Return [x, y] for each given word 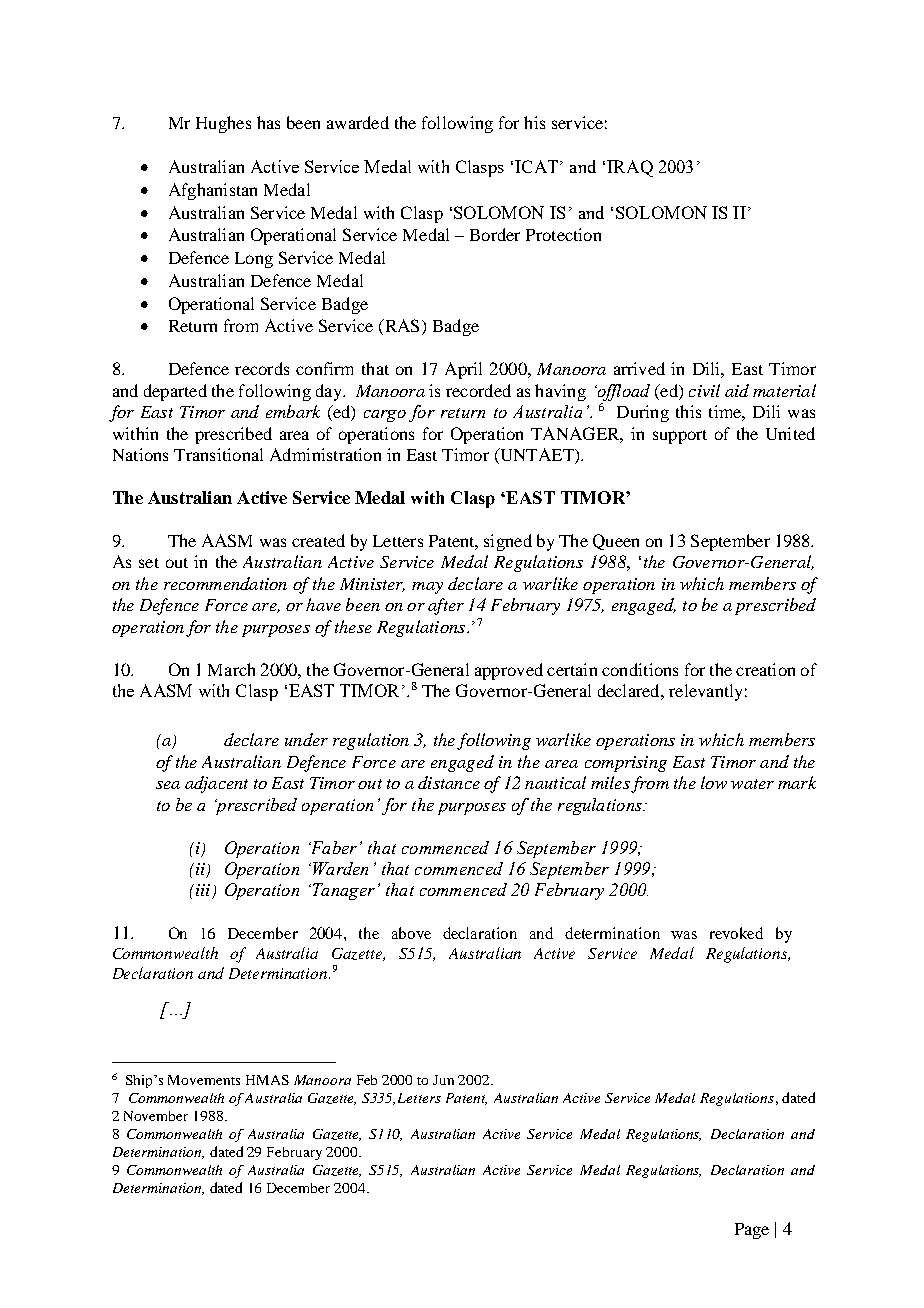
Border [495, 234]
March [231, 669]
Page [752, 1231]
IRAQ [630, 168]
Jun [443, 1080]
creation [765, 669]
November [156, 1116]
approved [509, 671]
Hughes [223, 124]
